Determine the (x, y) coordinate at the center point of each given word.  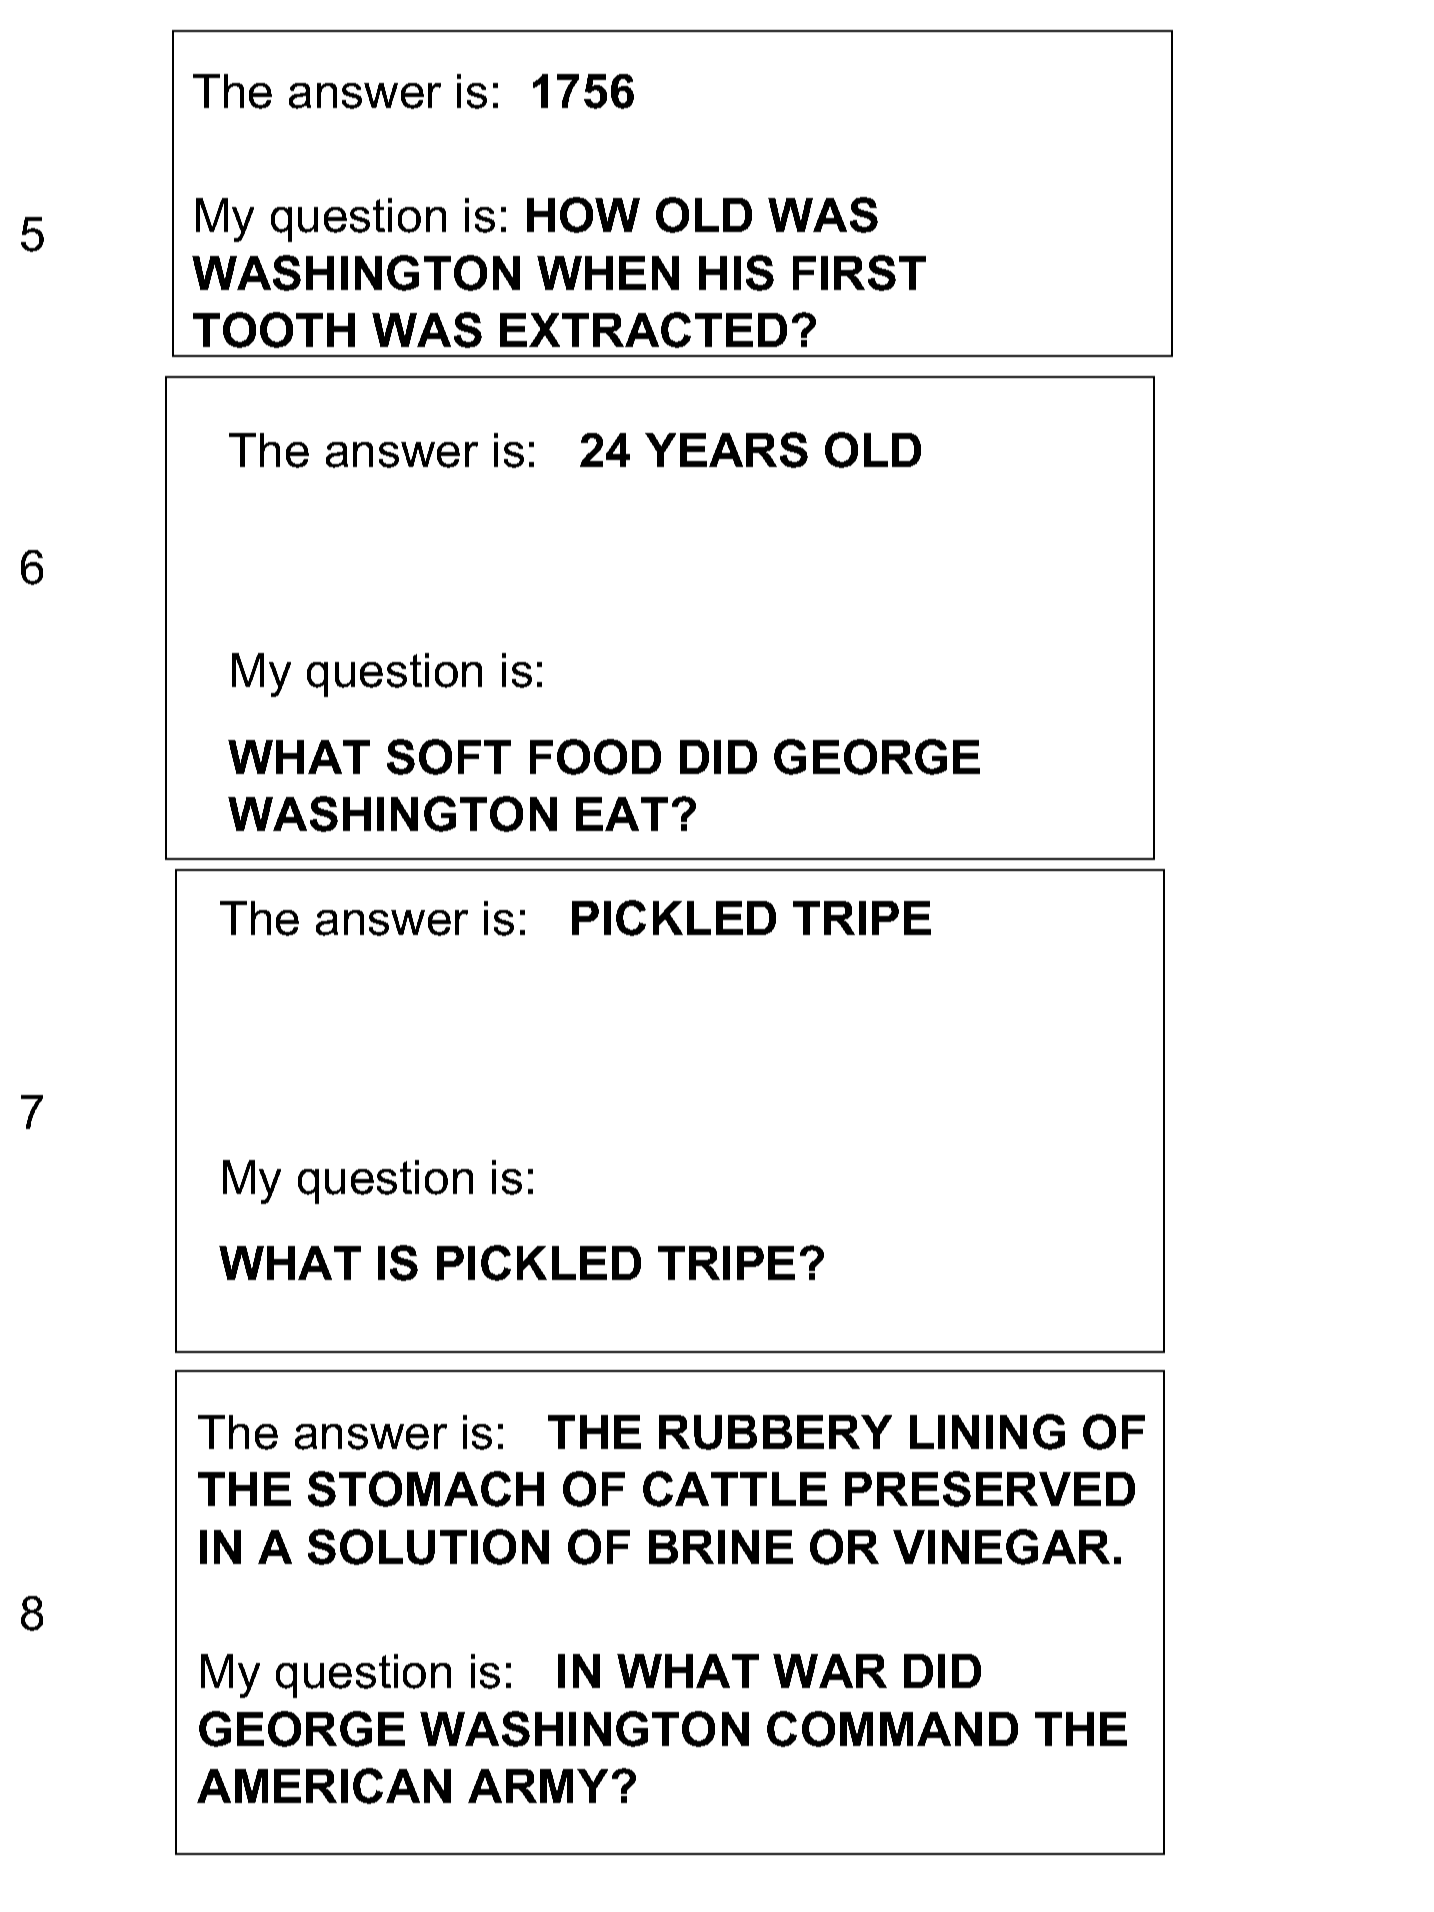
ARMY (538, 1786)
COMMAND (892, 1729)
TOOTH (274, 330)
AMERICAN (324, 1786)
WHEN (608, 273)
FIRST (859, 273)
